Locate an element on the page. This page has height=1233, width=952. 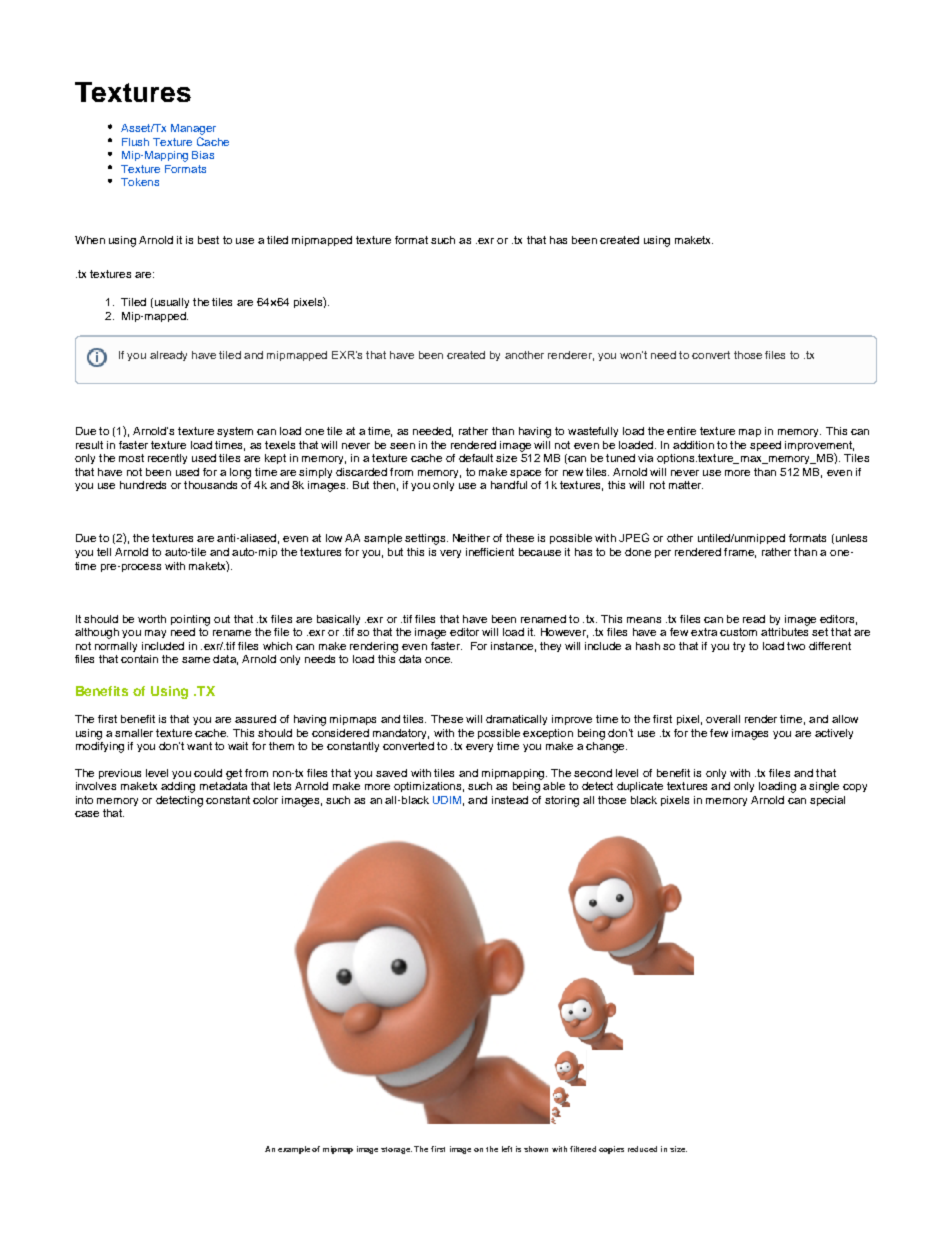
reduced is located at coordinates (642, 1149).
